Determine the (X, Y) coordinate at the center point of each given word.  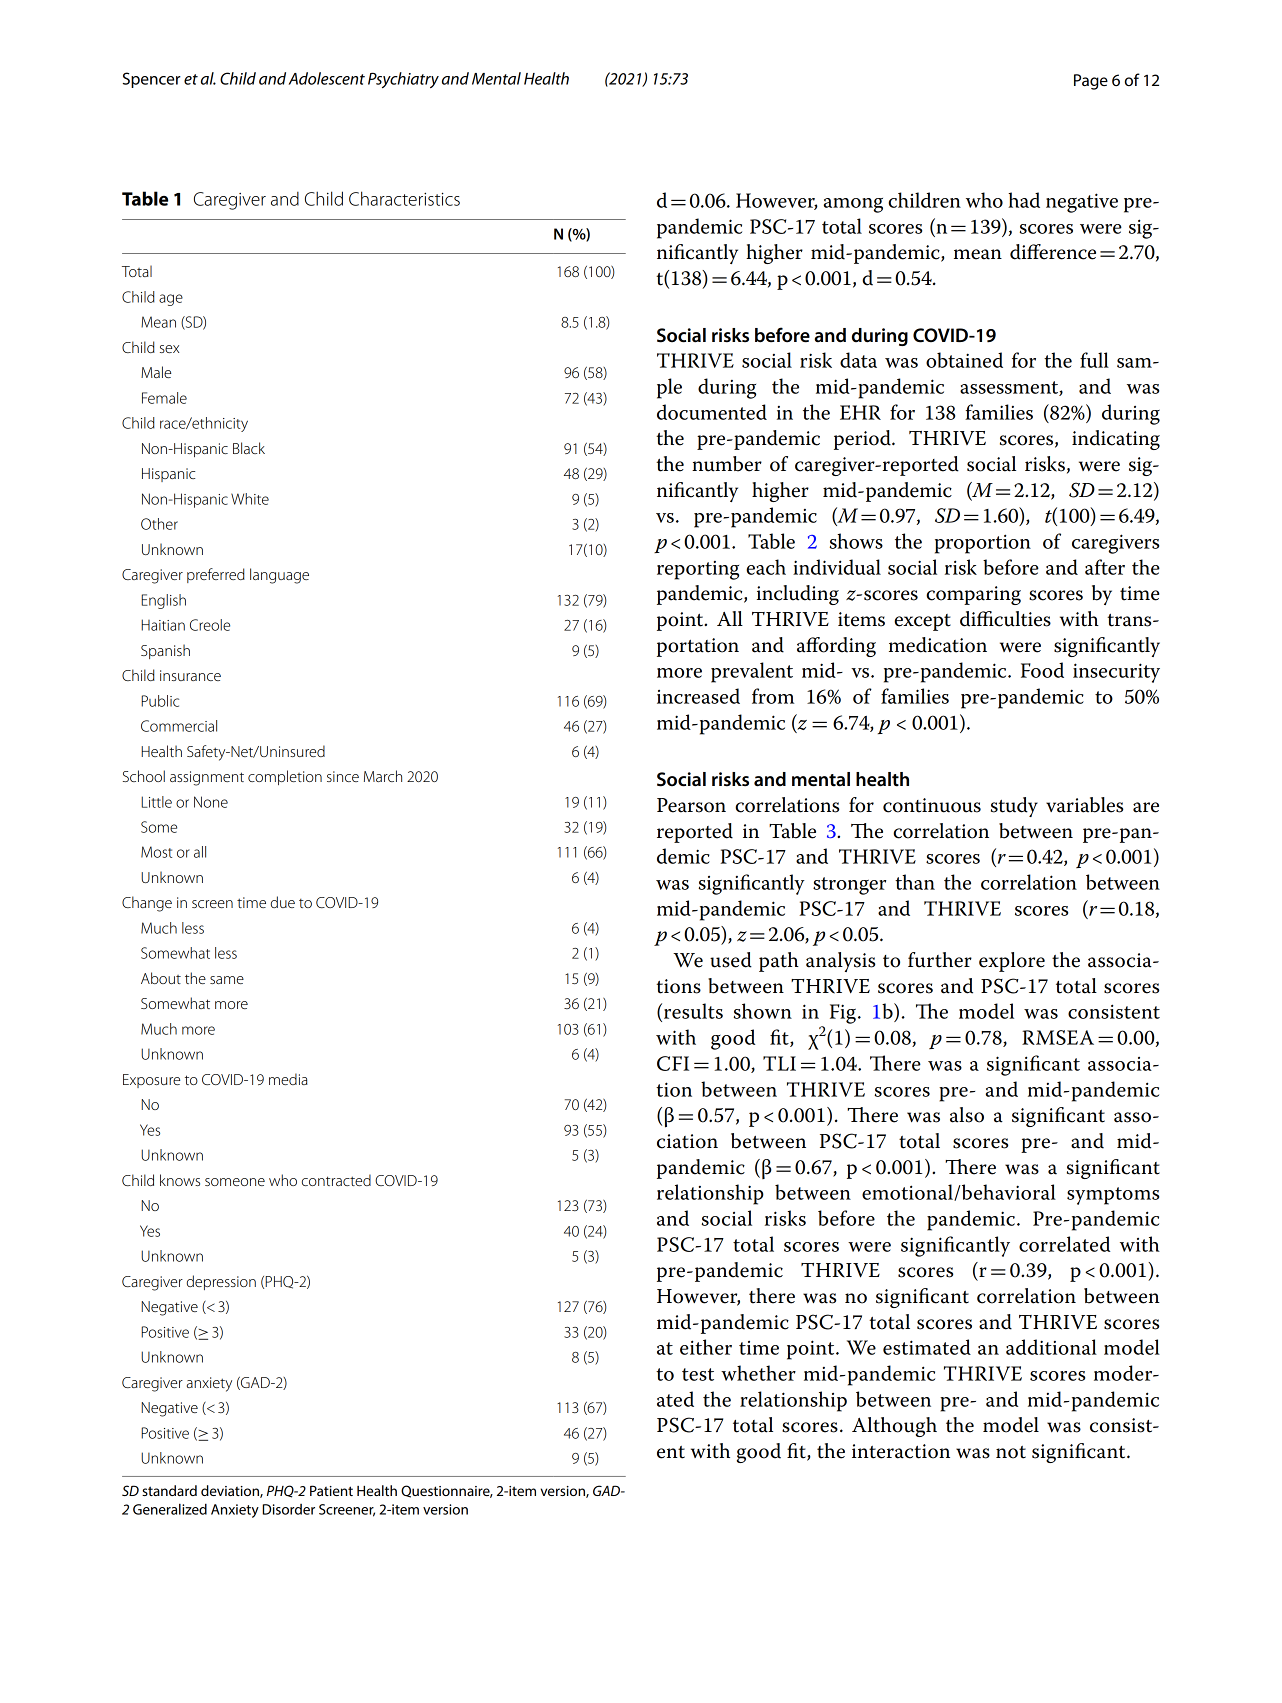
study (1014, 807)
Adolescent (327, 78)
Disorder (288, 1509)
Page (1091, 82)
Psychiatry (403, 80)
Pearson (691, 805)
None (211, 802)
